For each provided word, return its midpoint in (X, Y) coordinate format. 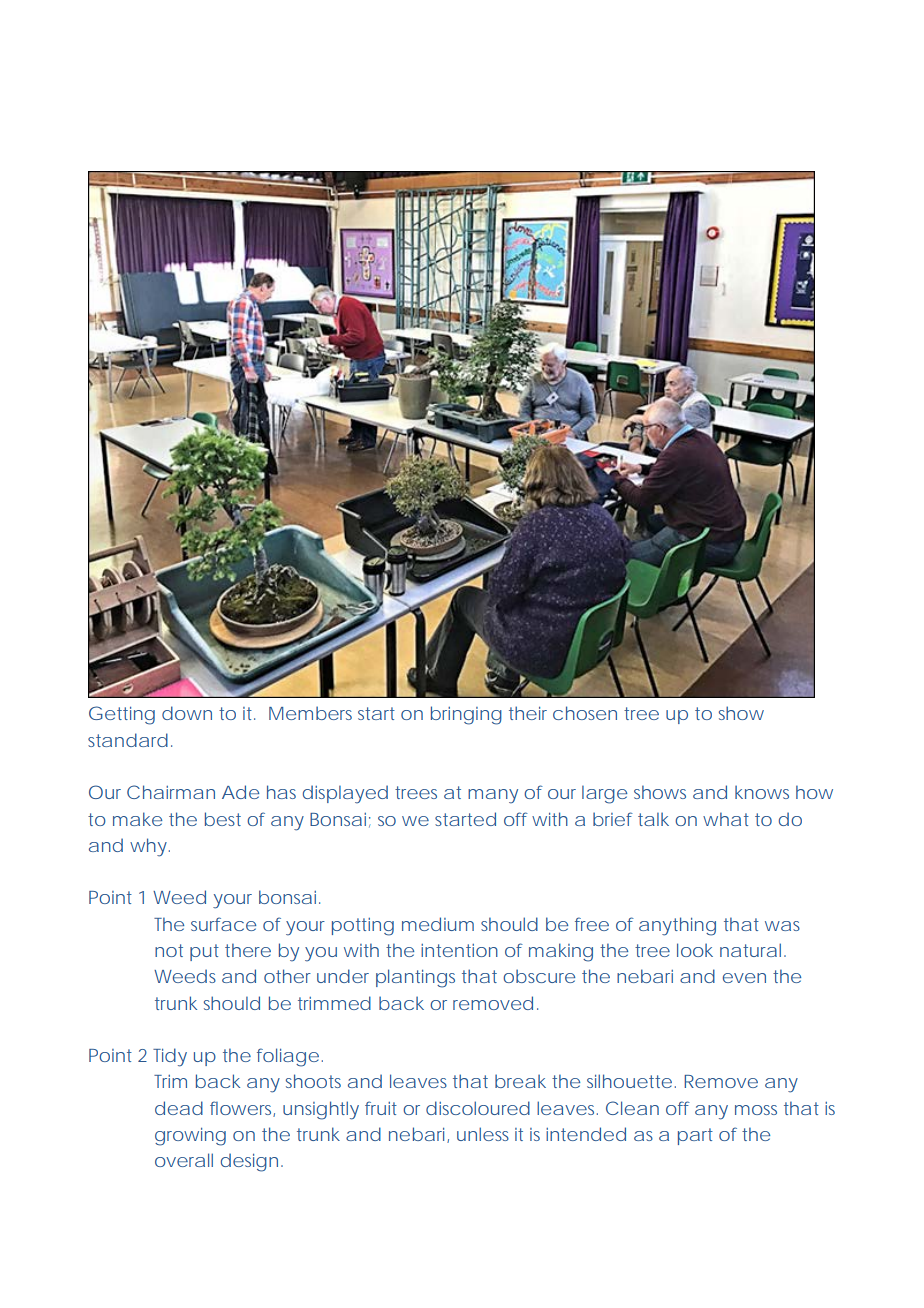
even (744, 978)
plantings (415, 978)
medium (438, 924)
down (187, 713)
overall (184, 1160)
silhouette (629, 1081)
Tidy (170, 1057)
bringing (466, 715)
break (520, 1081)
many (493, 796)
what (726, 819)
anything (677, 926)
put (204, 952)
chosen (585, 713)
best (223, 819)
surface (223, 924)
